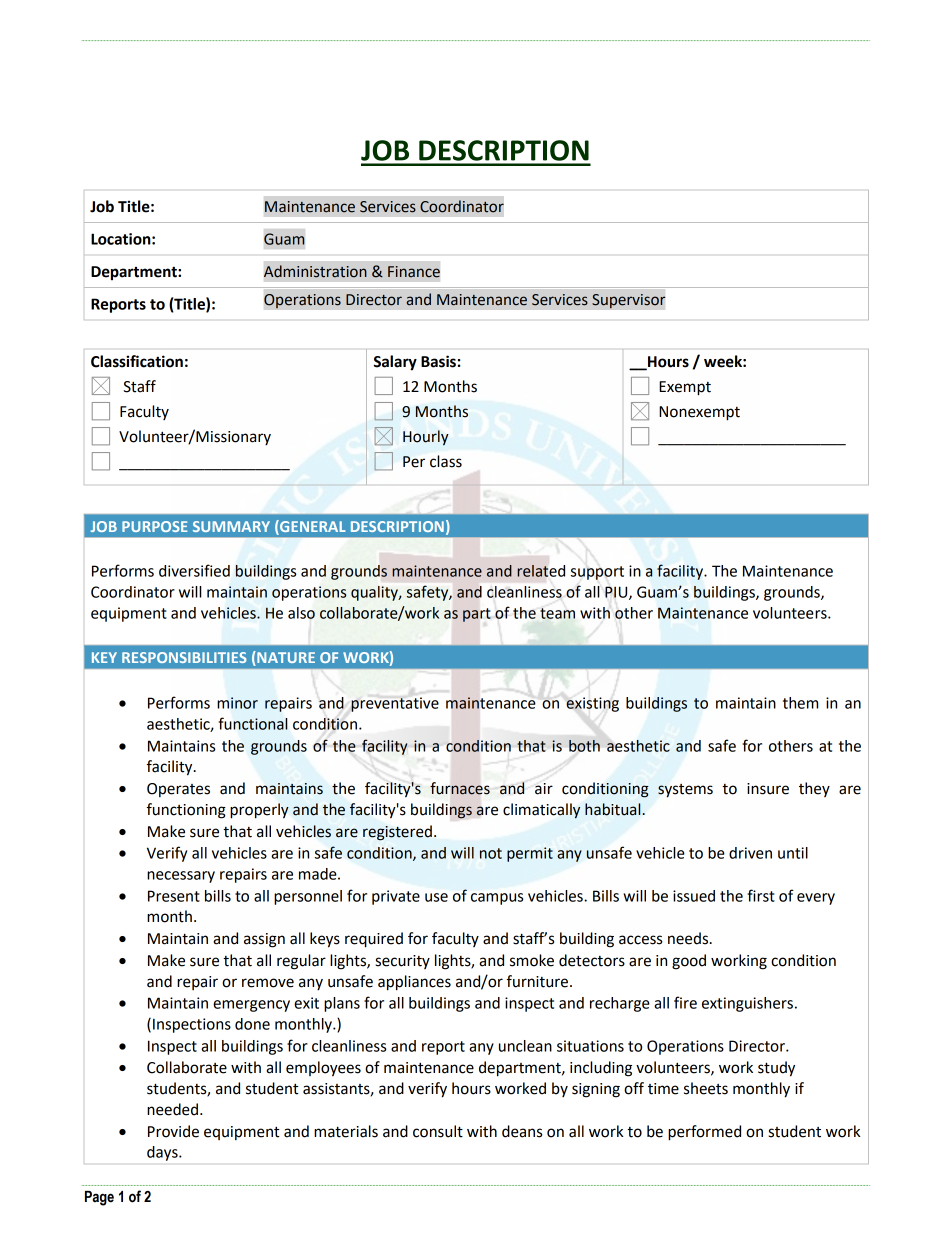 This screenshot has height=1233, width=952. I want to click on necessary, so click(181, 877).
